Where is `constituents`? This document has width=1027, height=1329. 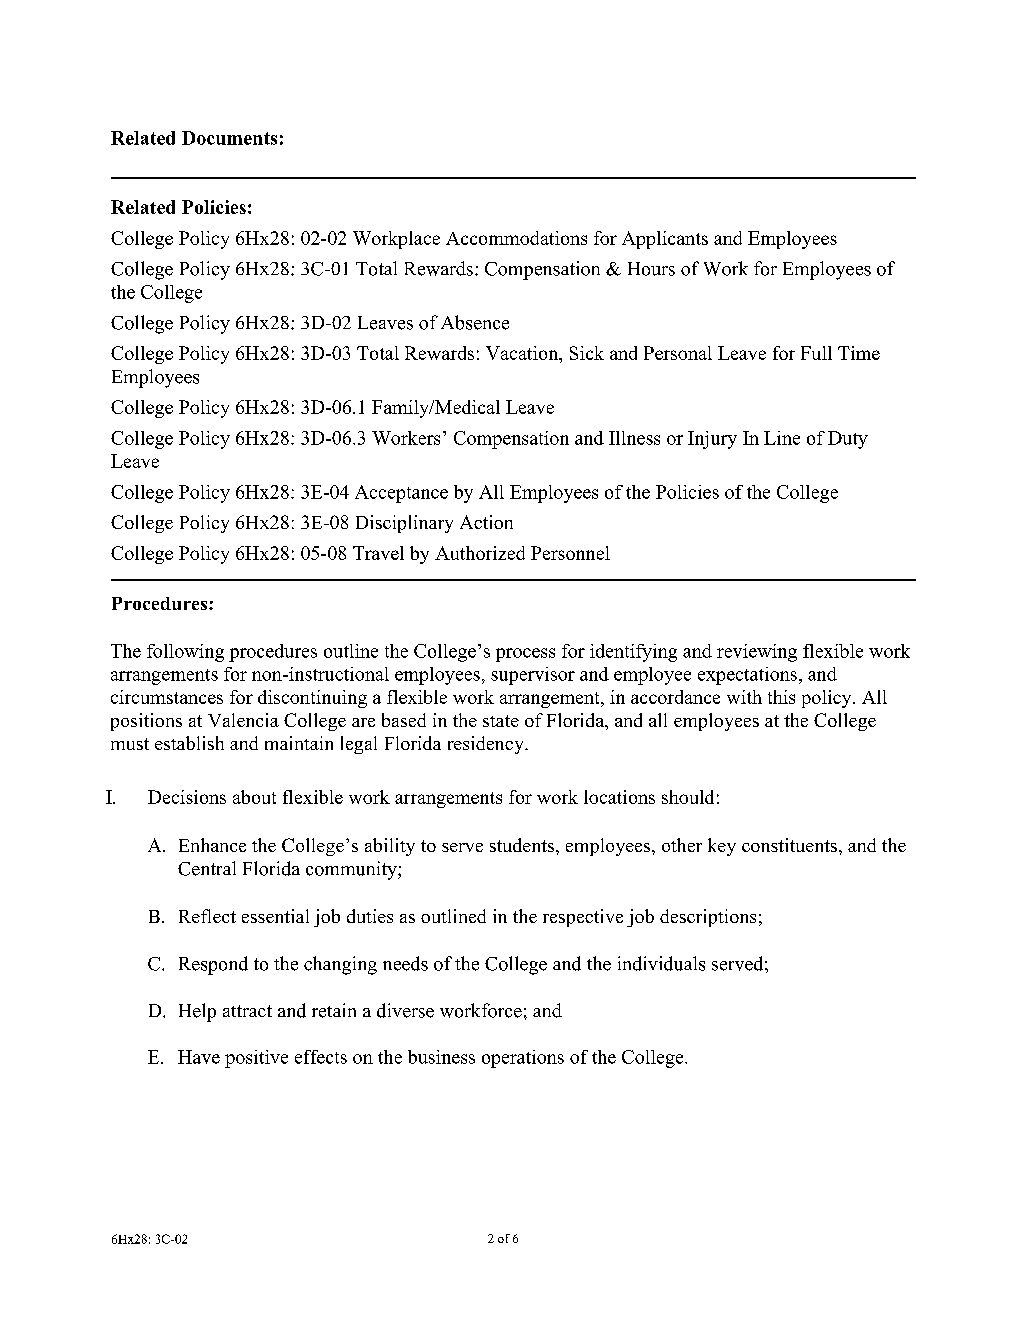 constituents is located at coordinates (789, 845).
